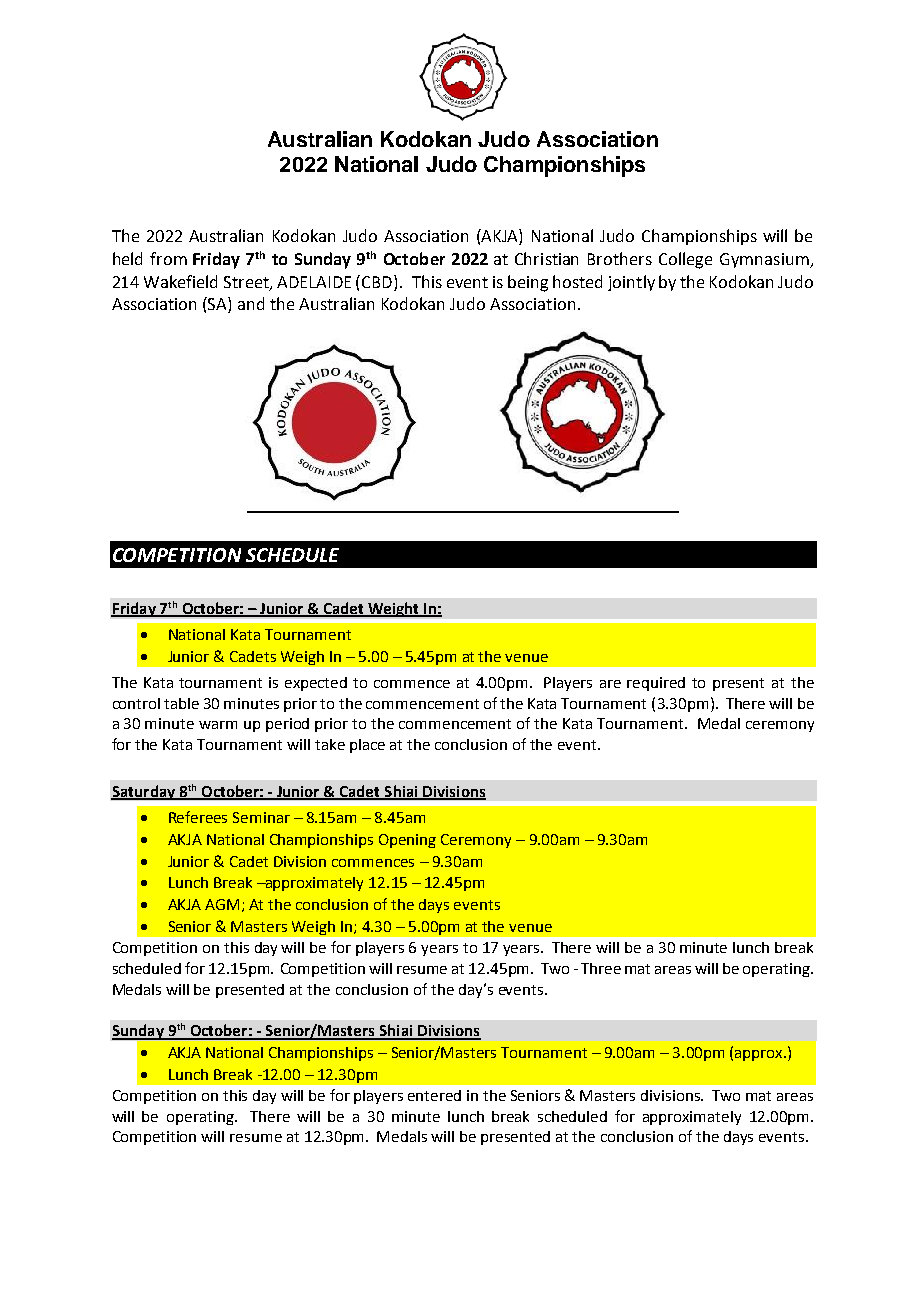 The image size is (924, 1308). I want to click on required, so click(656, 684).
